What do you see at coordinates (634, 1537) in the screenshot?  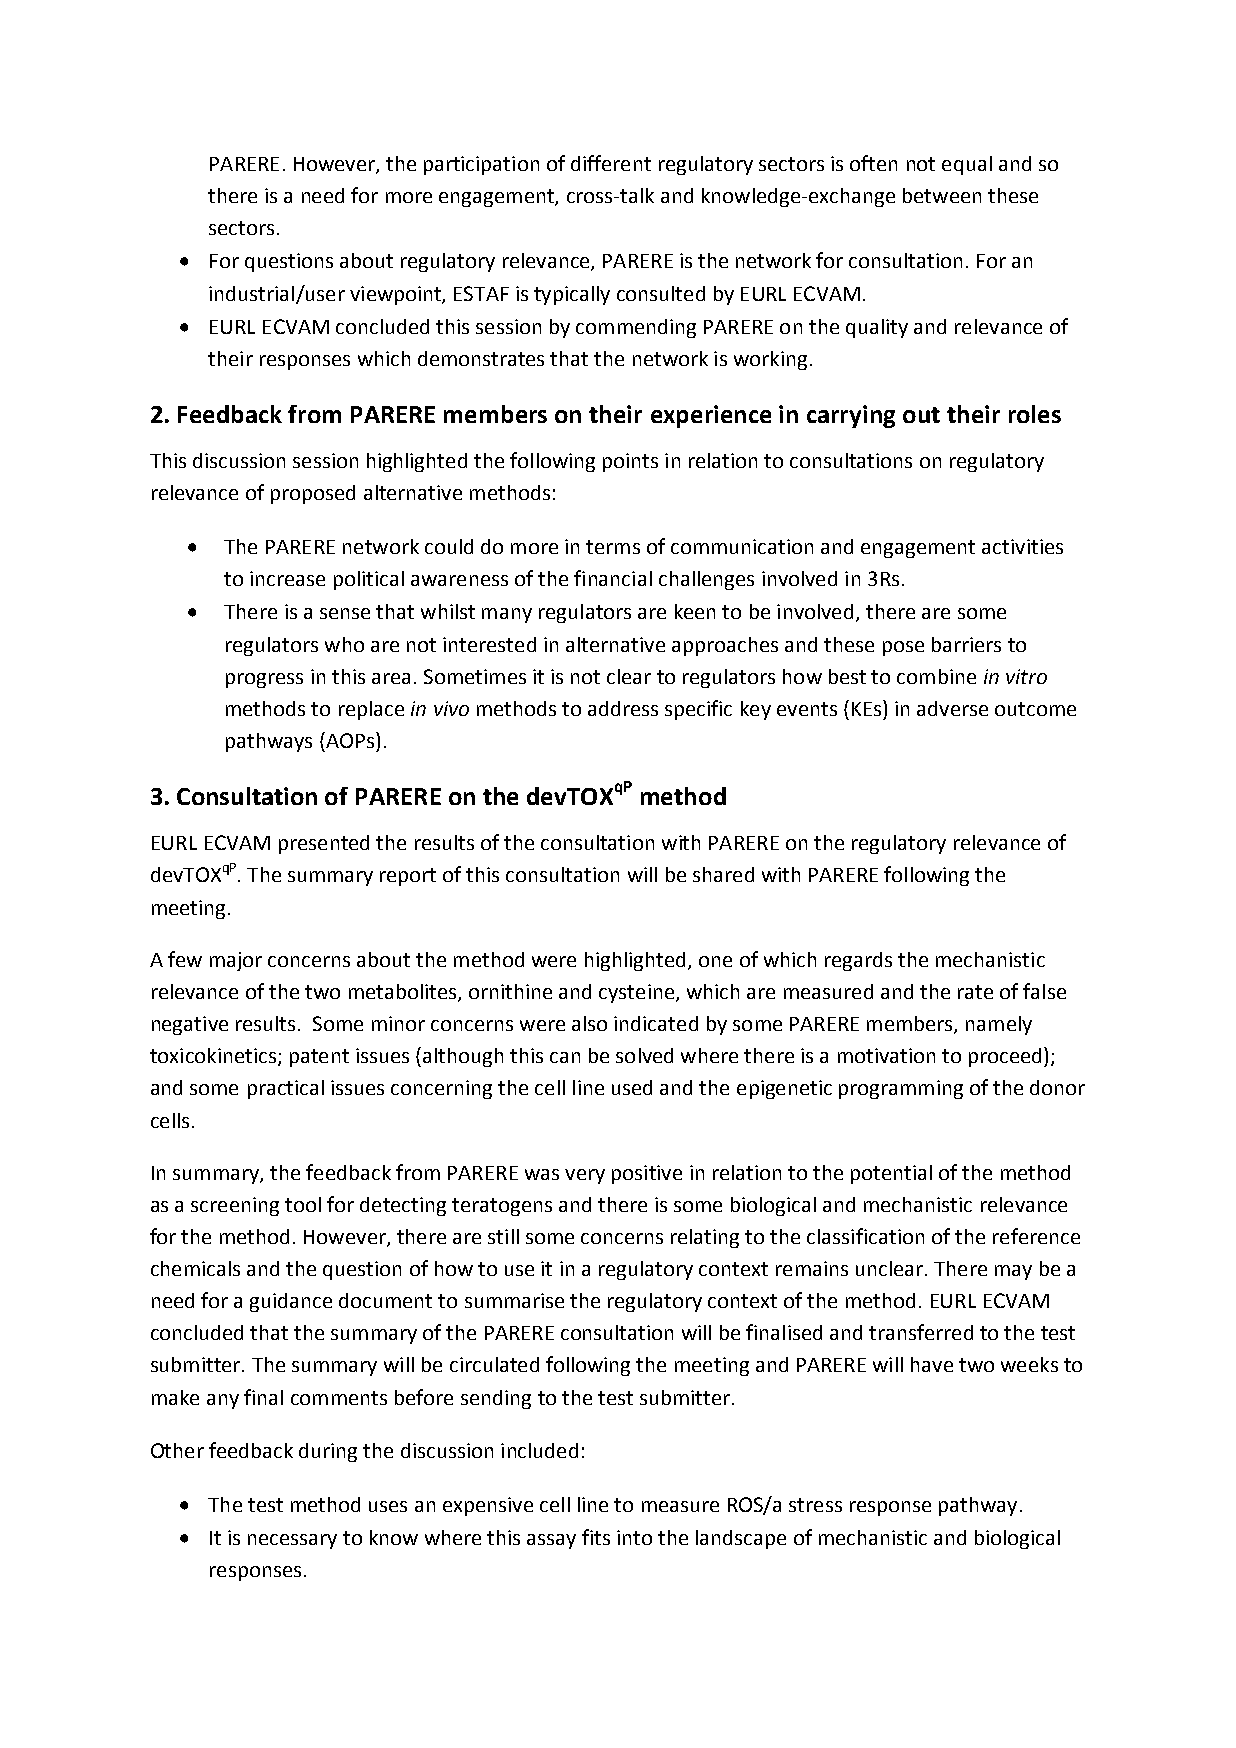 I see `into` at bounding box center [634, 1537].
